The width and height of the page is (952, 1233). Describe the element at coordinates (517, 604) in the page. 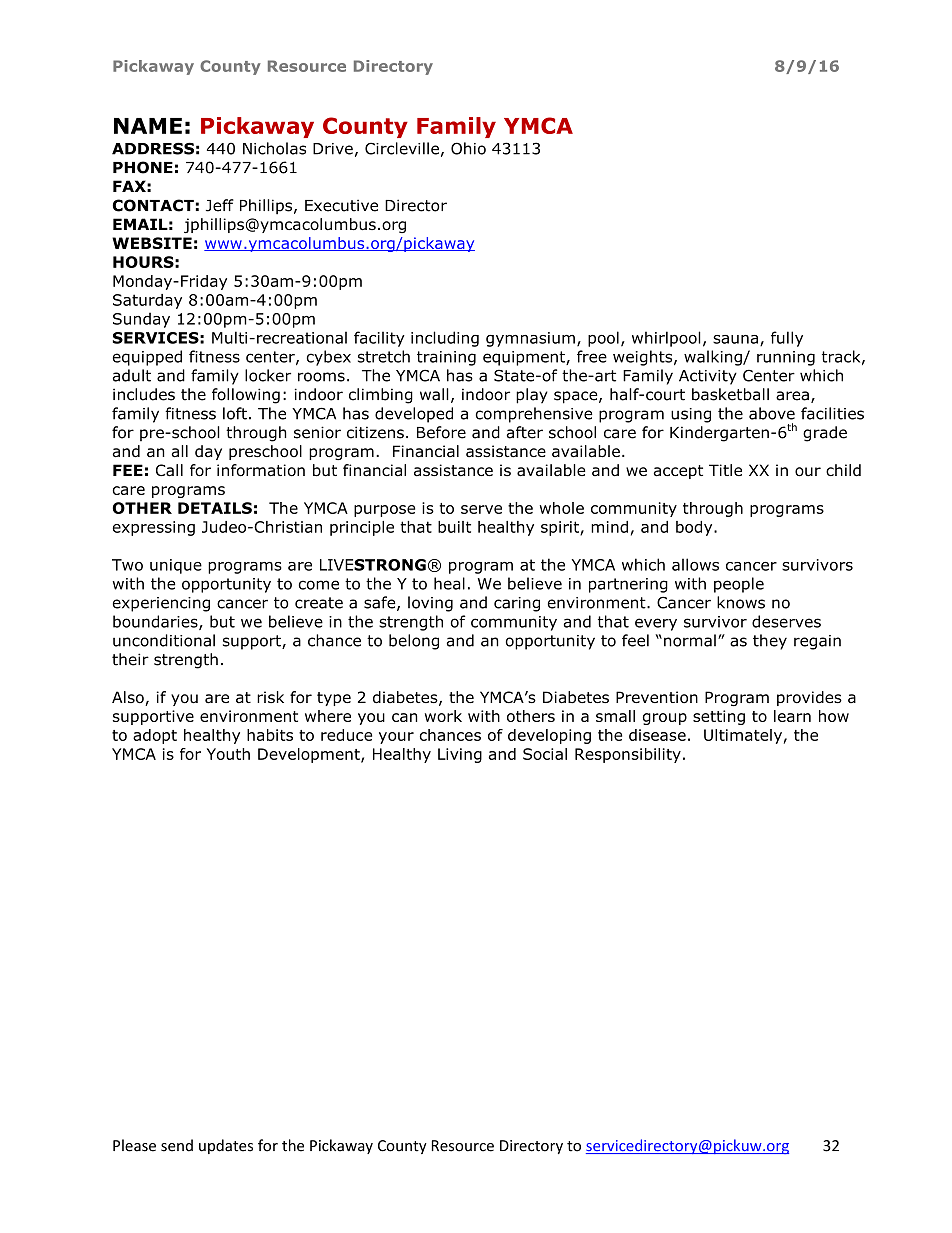

I see `caring` at that location.
